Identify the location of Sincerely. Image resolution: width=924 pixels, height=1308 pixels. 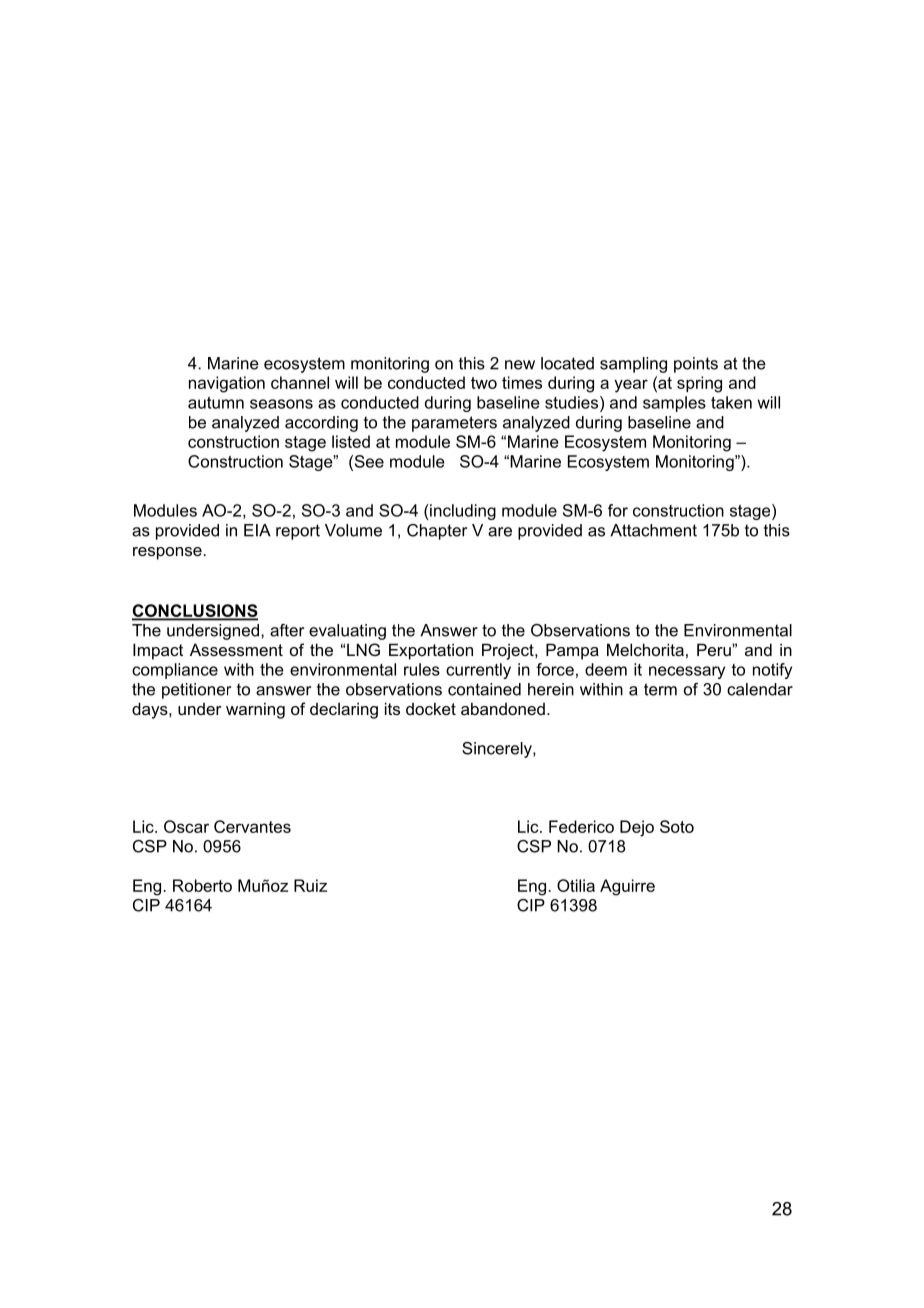
(498, 750).
